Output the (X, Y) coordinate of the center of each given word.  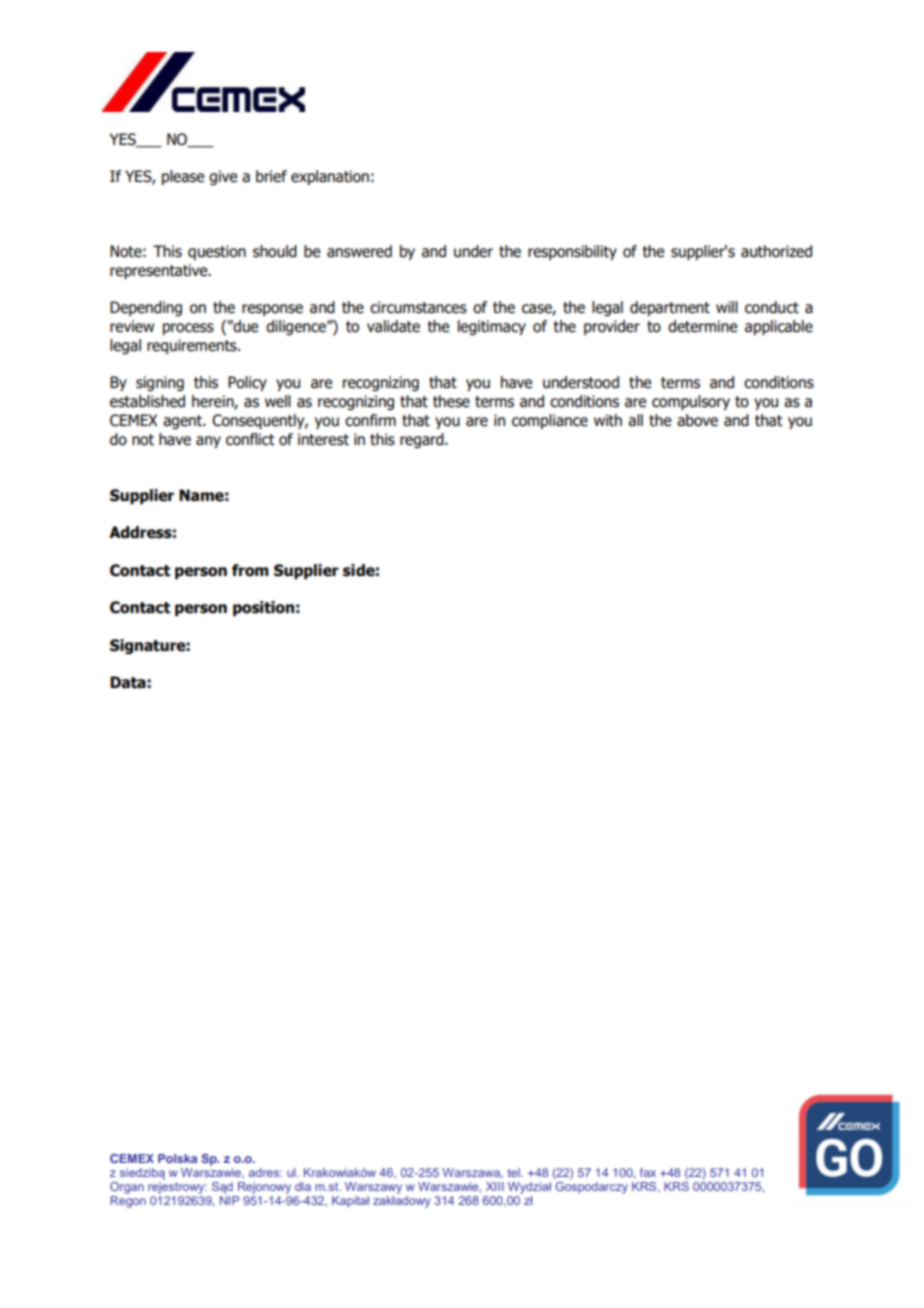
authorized (776, 251)
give (223, 177)
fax (648, 1172)
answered (359, 251)
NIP (229, 1200)
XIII (495, 1186)
